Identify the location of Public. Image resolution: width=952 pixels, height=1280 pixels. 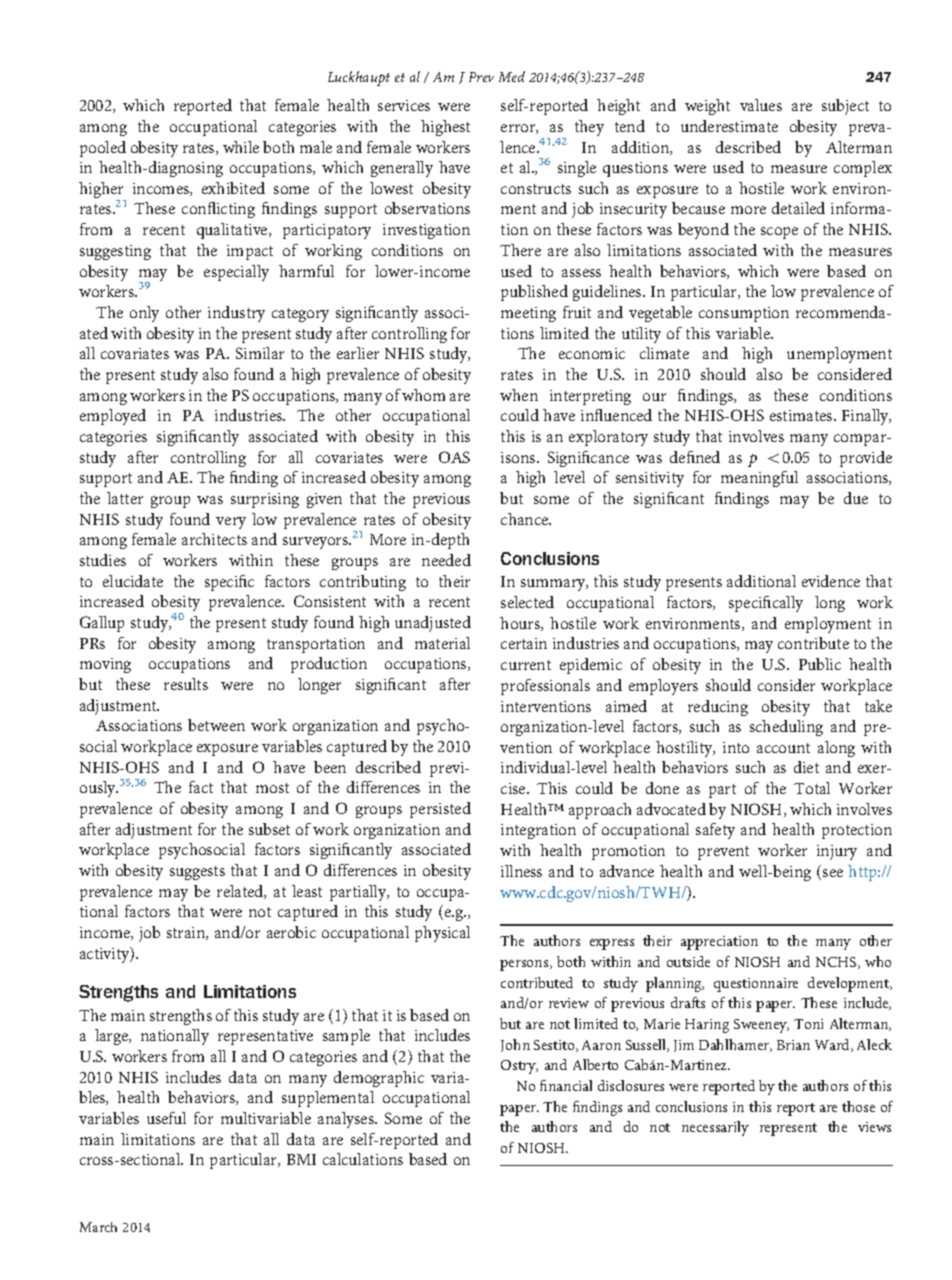
(820, 664).
